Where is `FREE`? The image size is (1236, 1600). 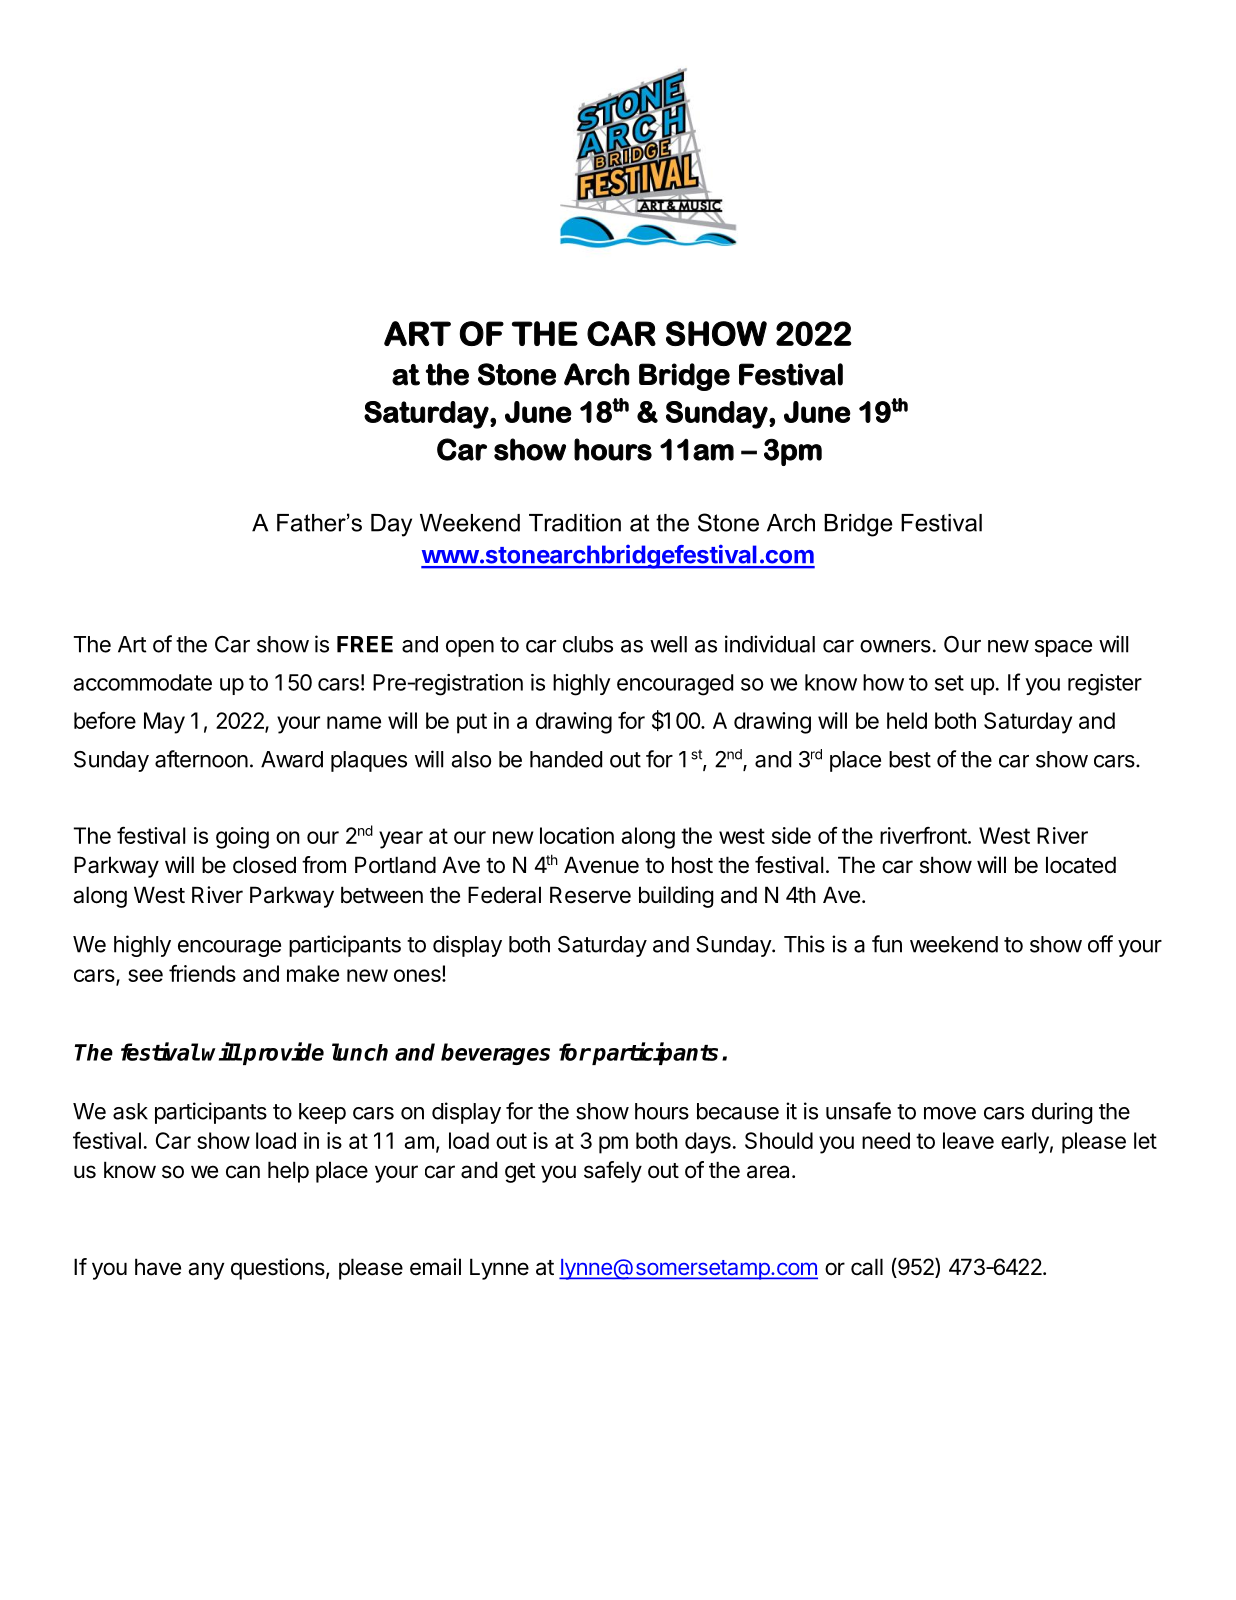
FREE is located at coordinates (365, 644).
